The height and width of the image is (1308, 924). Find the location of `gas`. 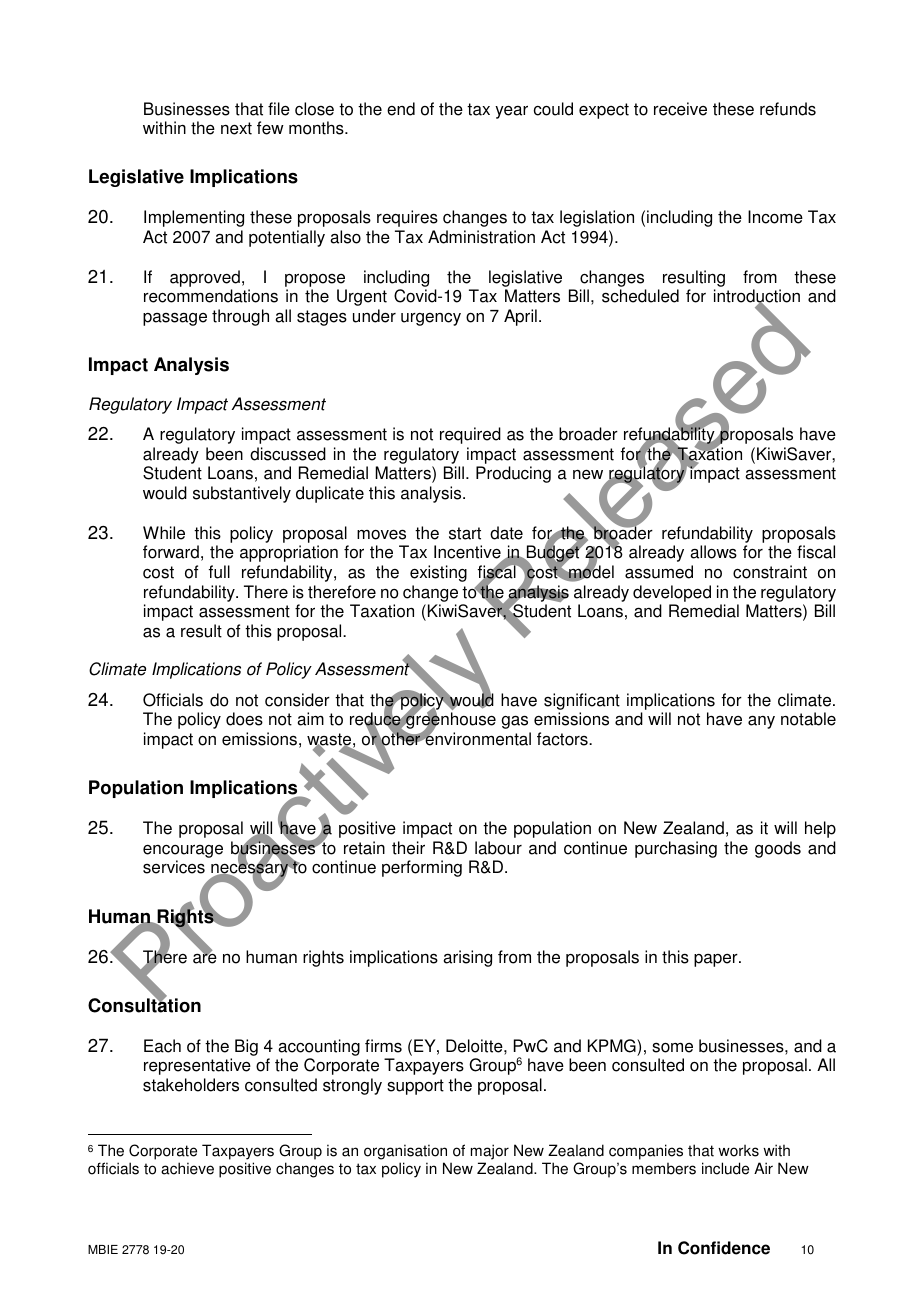

gas is located at coordinates (514, 722).
